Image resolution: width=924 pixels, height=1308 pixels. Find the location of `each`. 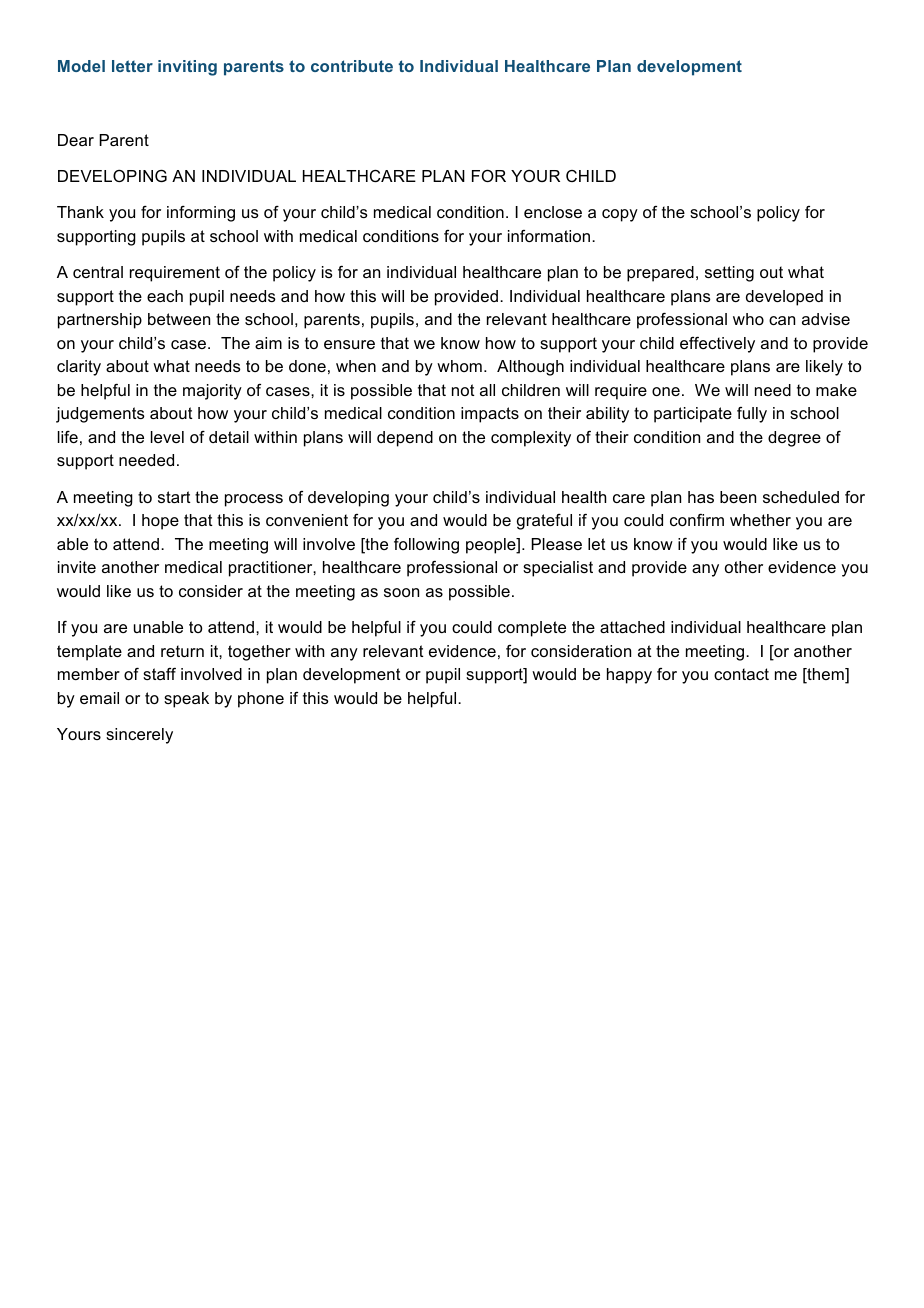

each is located at coordinates (165, 296).
